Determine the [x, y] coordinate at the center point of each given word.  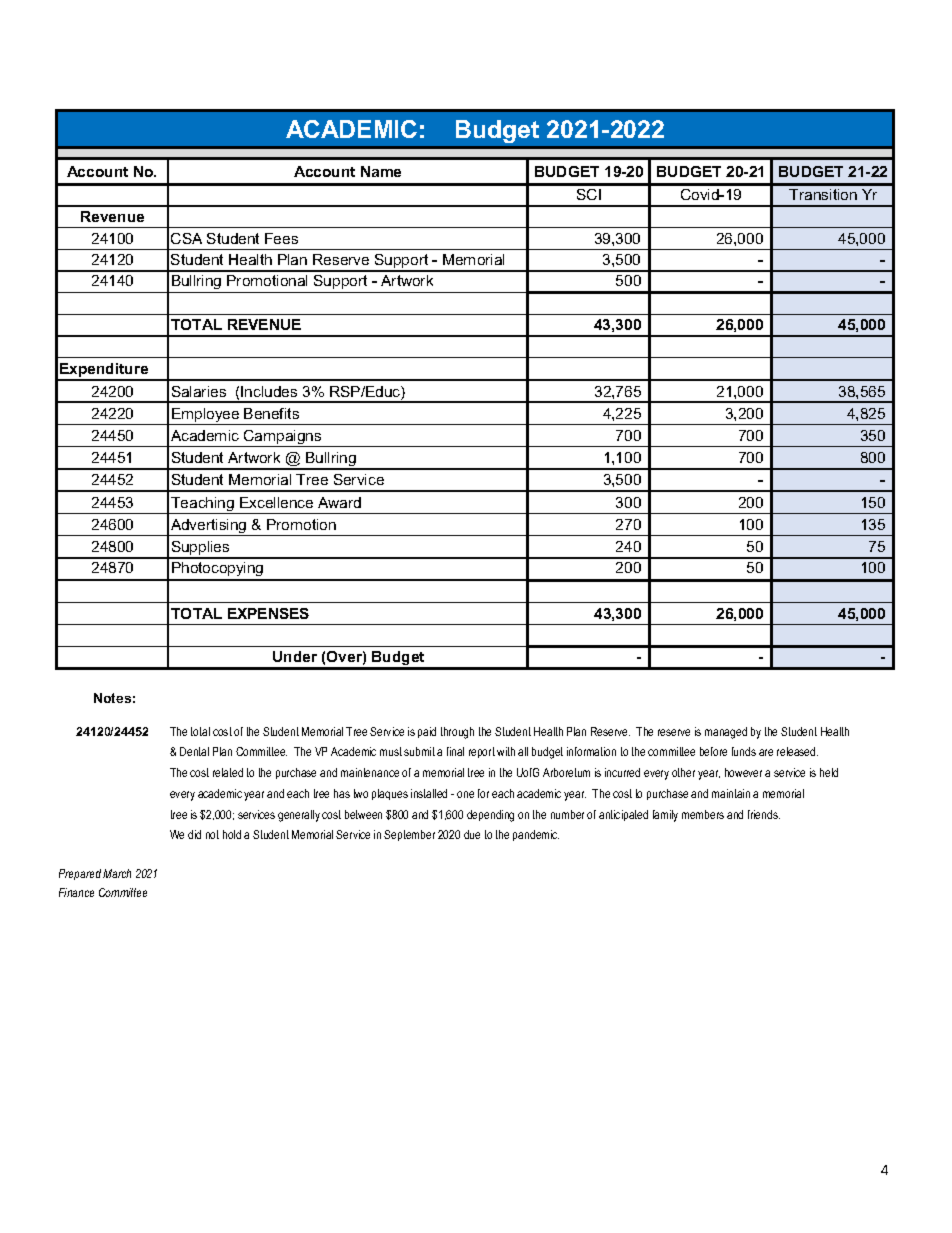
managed [726, 733]
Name [381, 171]
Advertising [209, 527]
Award [339, 502]
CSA [186, 238]
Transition [823, 194]
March [117, 873]
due [472, 834]
